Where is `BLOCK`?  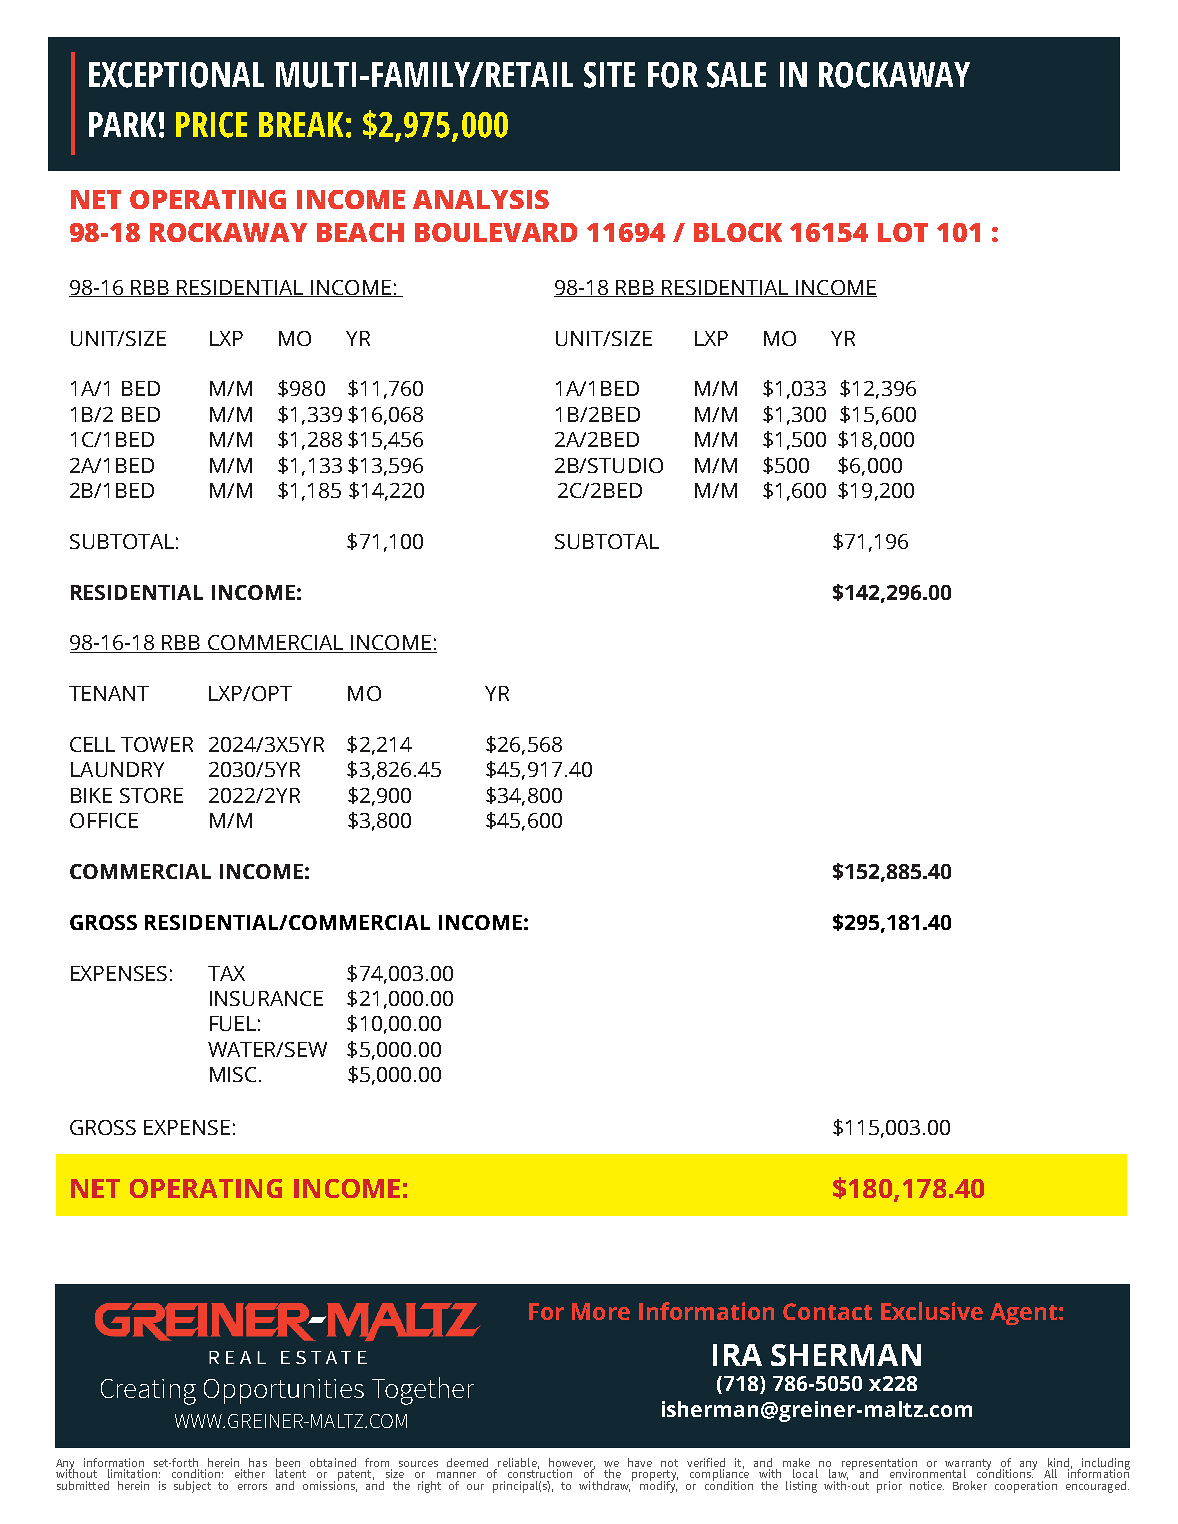 BLOCK is located at coordinates (738, 232).
